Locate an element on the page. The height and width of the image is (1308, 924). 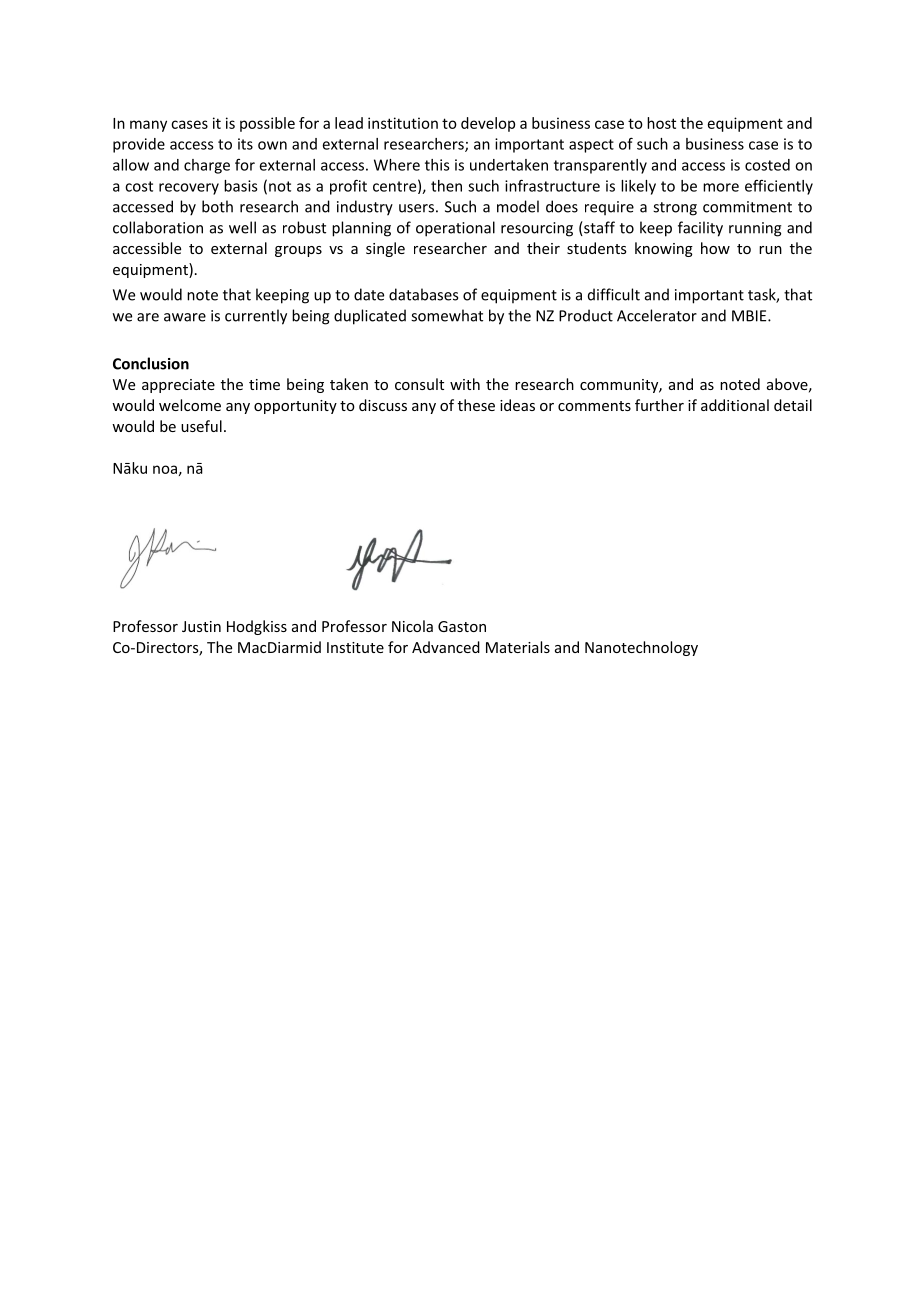
host is located at coordinates (661, 123).
